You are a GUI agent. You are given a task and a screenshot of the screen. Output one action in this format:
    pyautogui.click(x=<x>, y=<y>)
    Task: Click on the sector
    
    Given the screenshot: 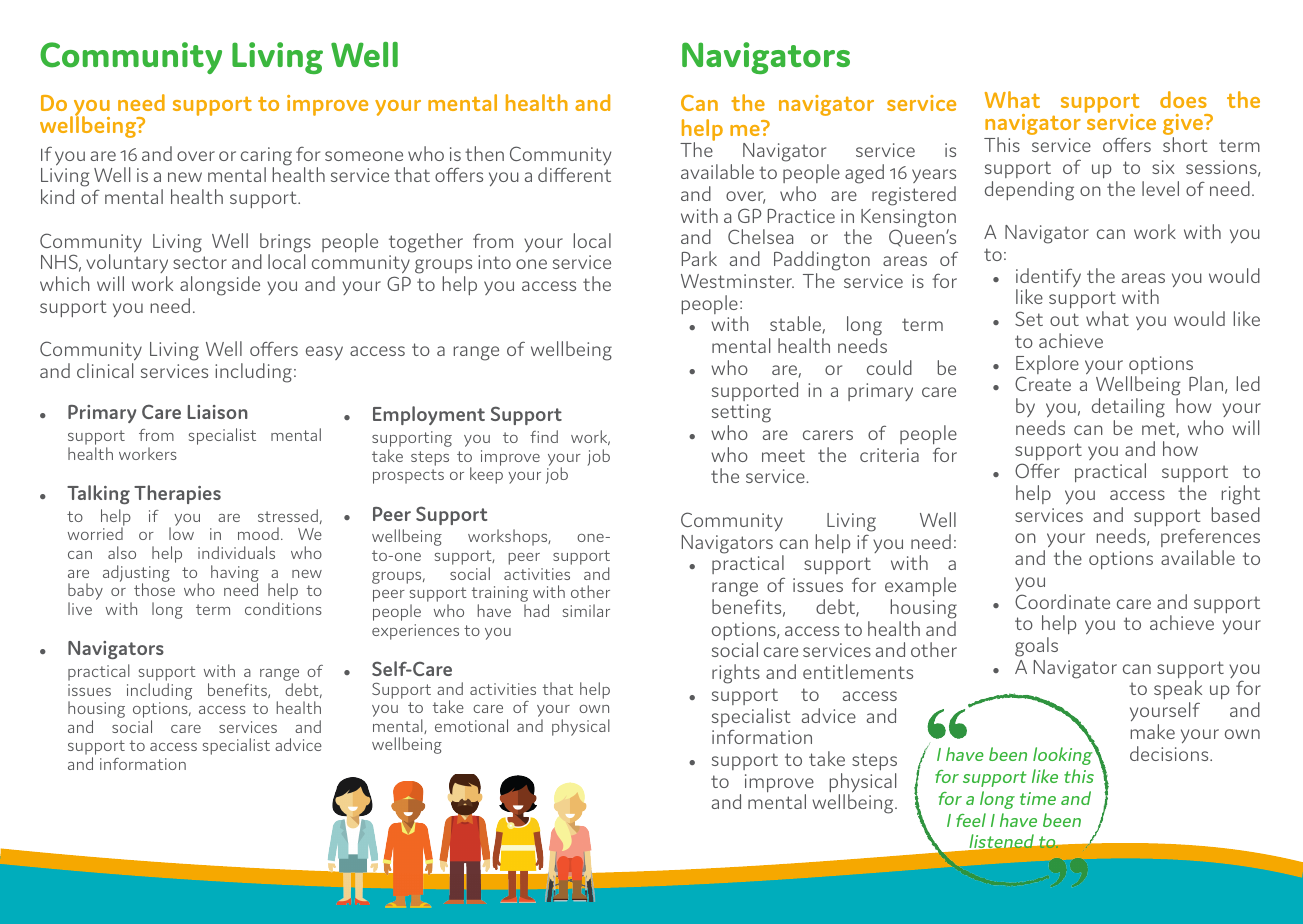 What is the action you would take?
    pyautogui.click(x=200, y=262)
